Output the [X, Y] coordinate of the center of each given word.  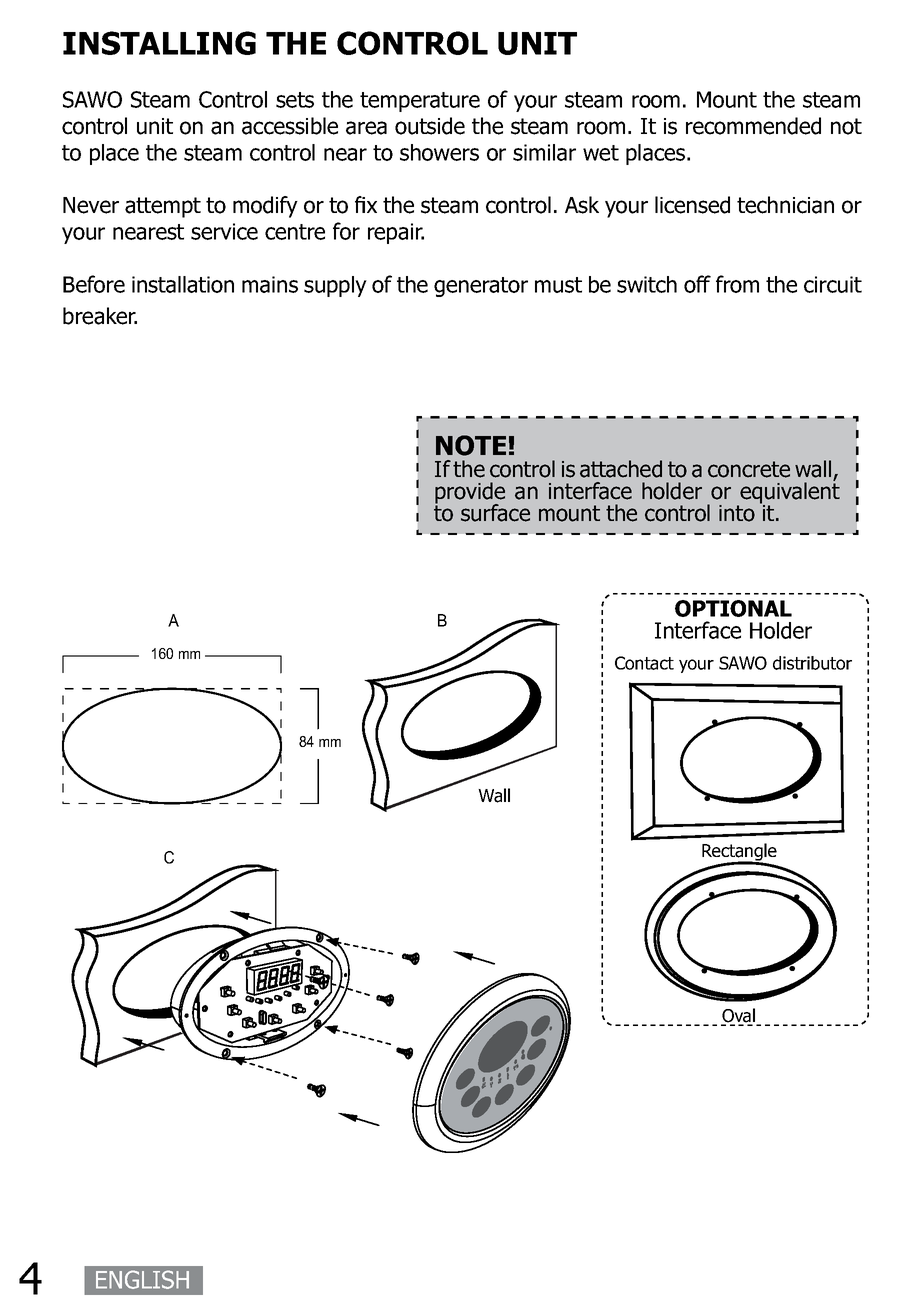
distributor [812, 663]
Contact [644, 663]
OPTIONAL [733, 608]
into [737, 513]
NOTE [471, 445]
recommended [753, 126]
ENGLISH [142, 1279]
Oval [739, 1016]
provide [470, 494]
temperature [420, 102]
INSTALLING [159, 43]
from [737, 284]
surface [495, 513]
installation [183, 284]
